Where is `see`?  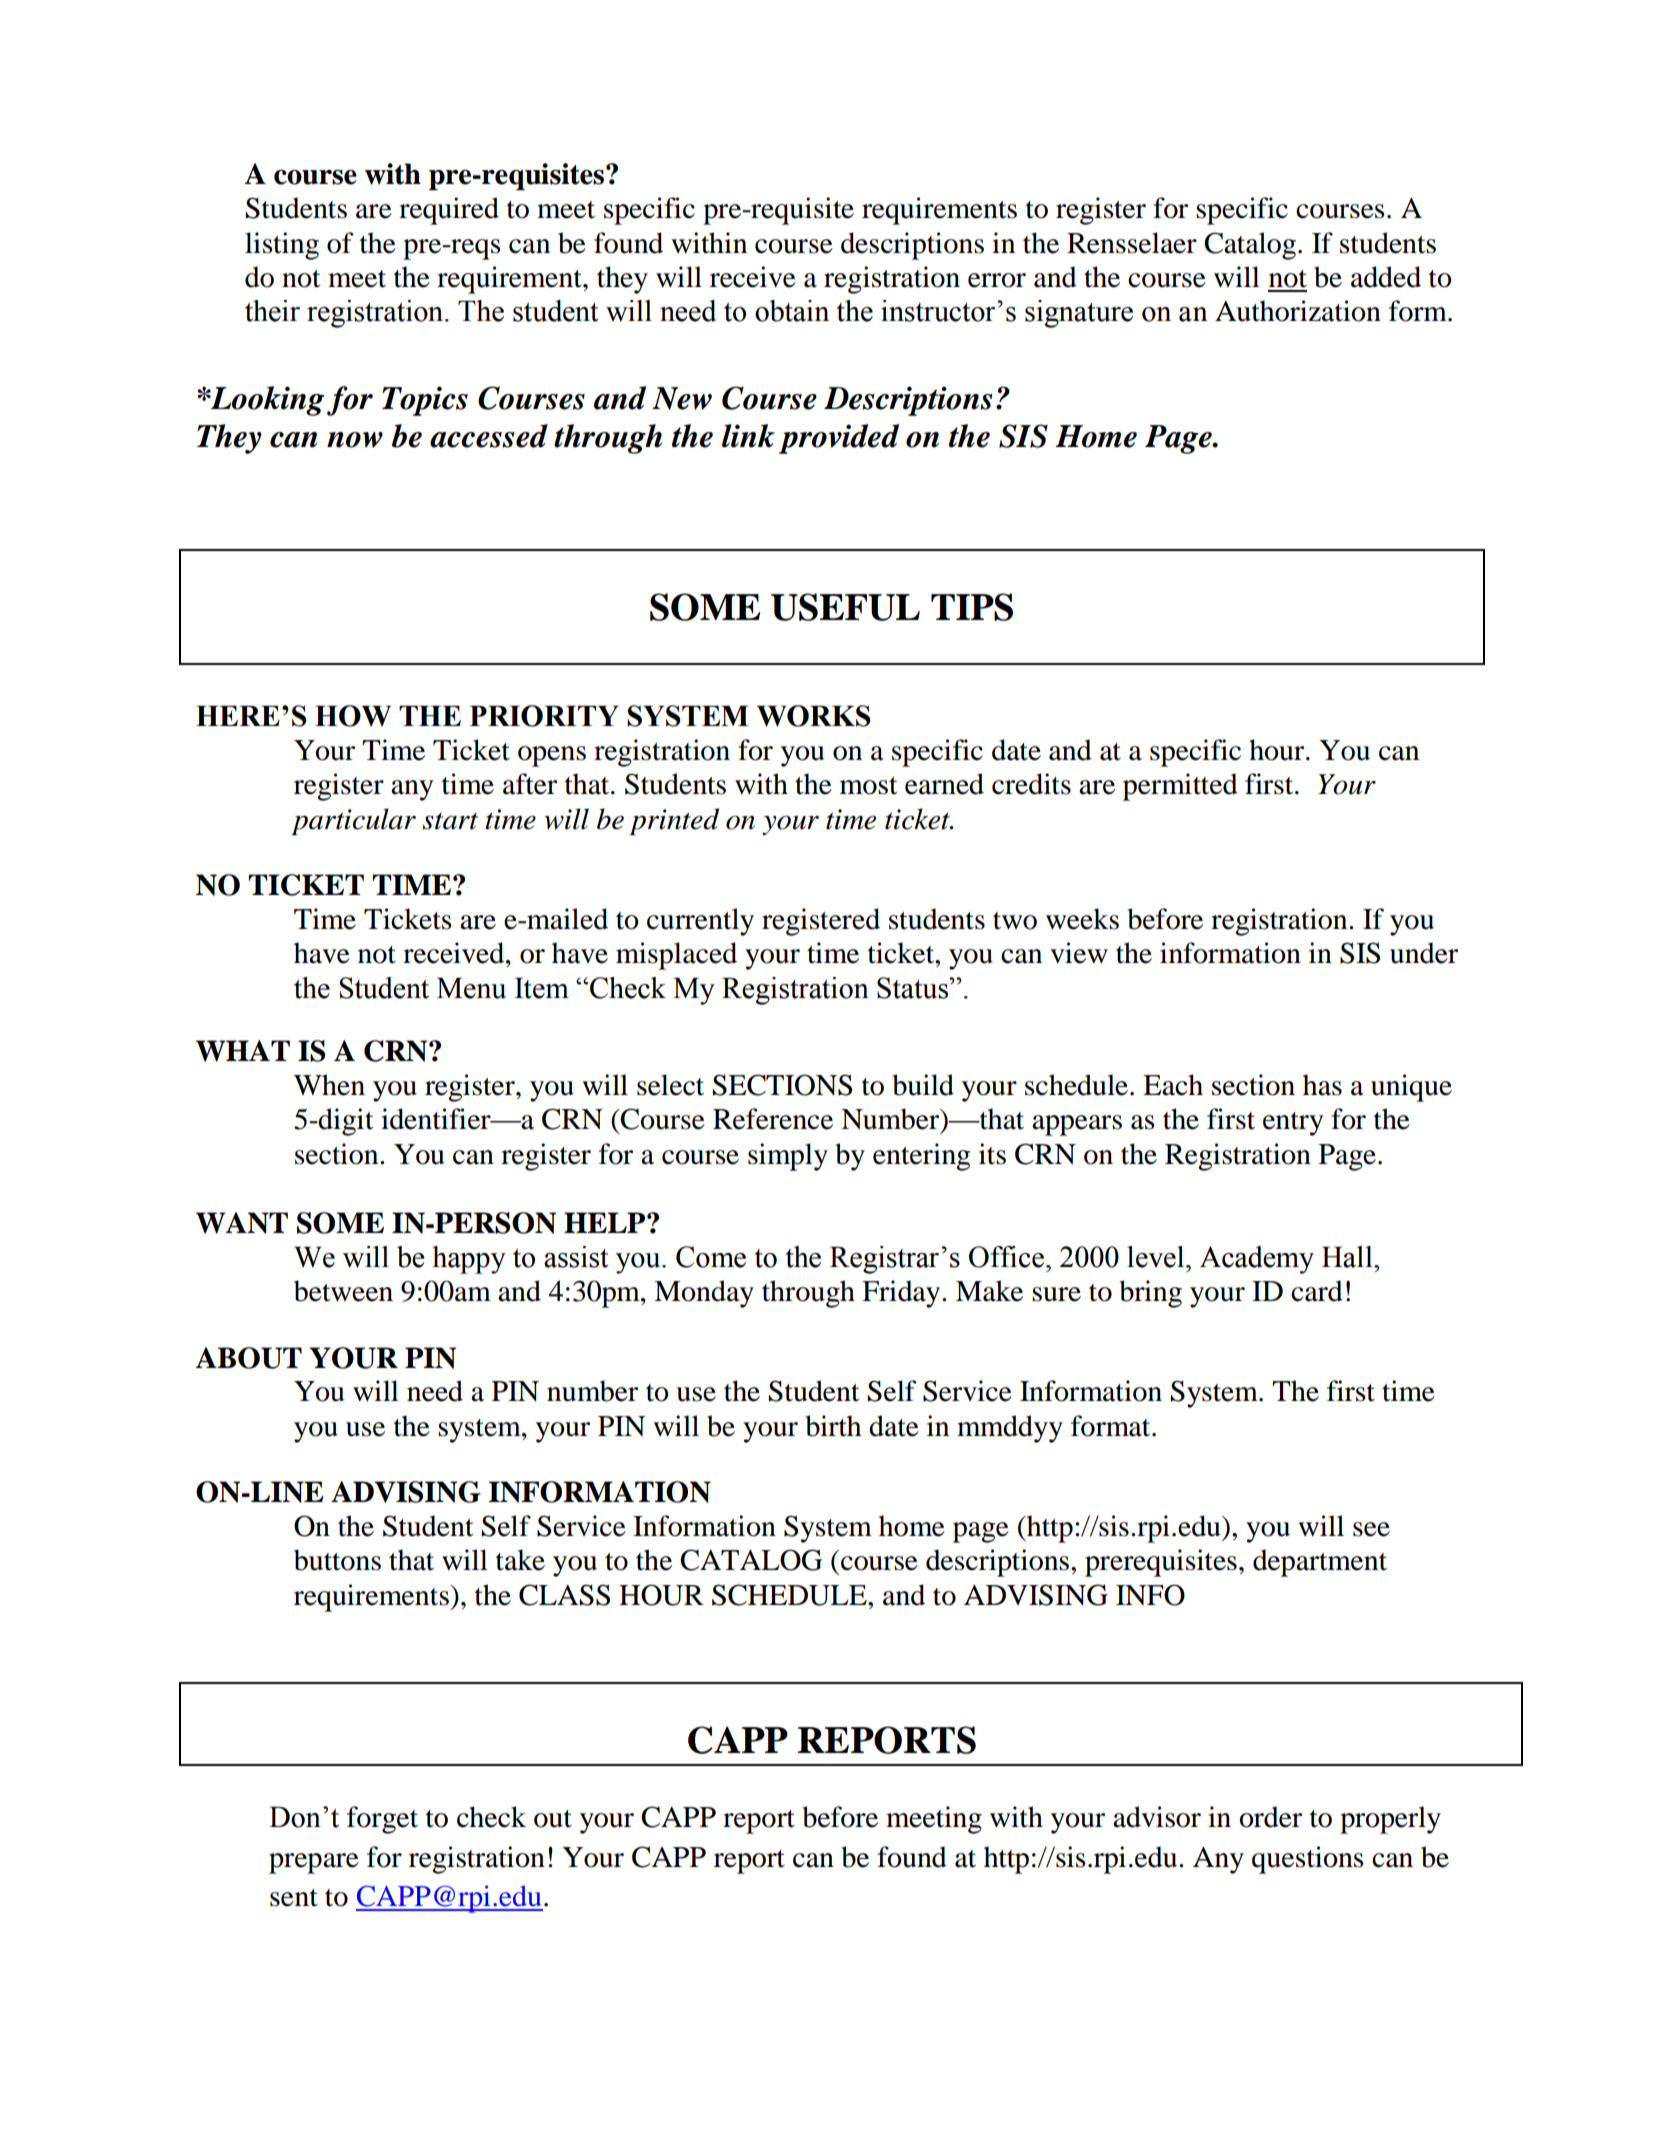
see is located at coordinates (1371, 1529).
